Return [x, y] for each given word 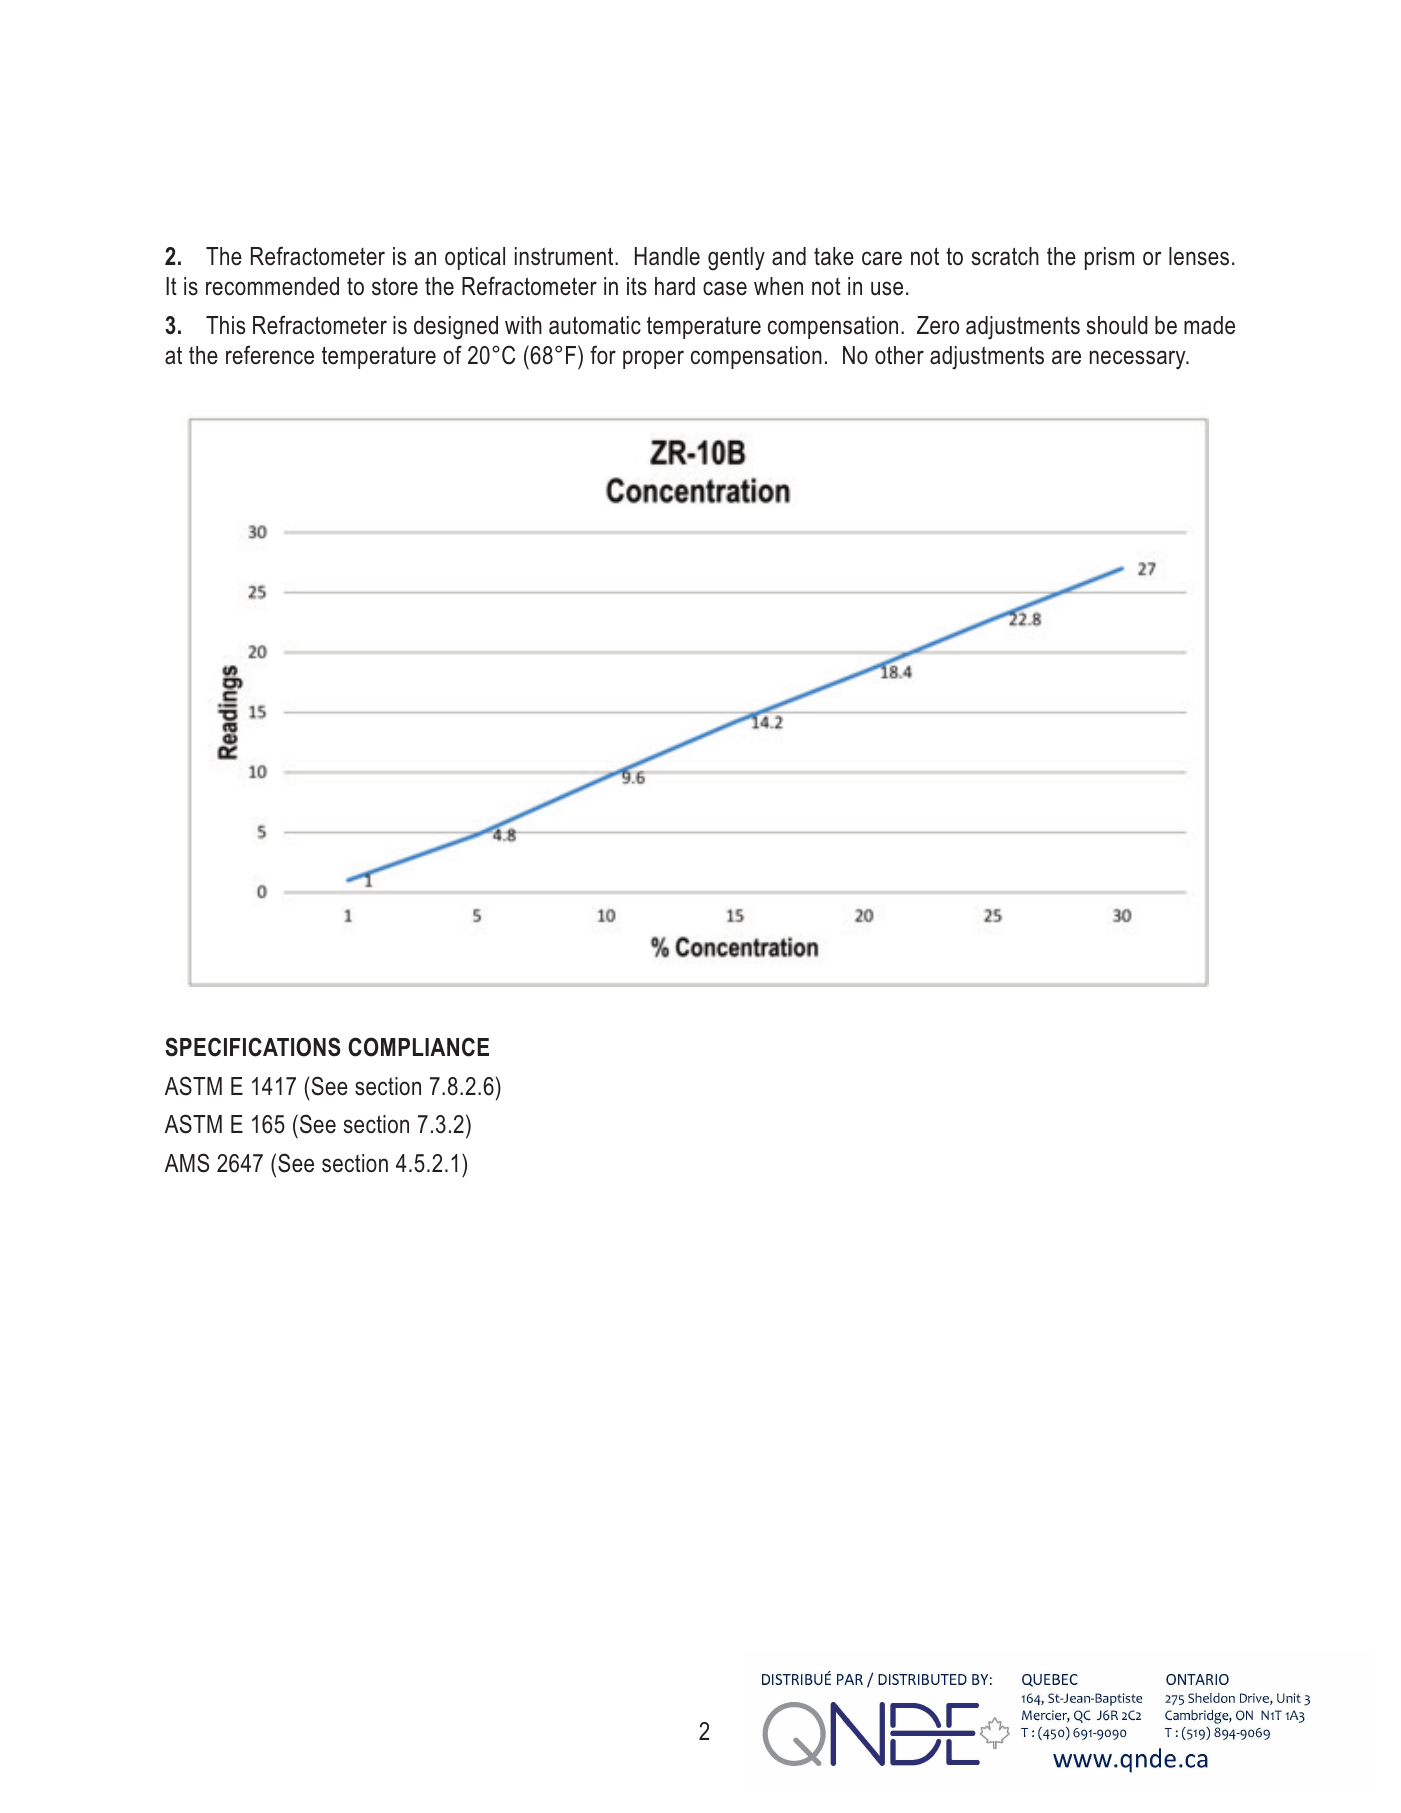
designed [456, 328]
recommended [272, 286]
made [1209, 325]
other [899, 355]
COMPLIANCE [418, 1047]
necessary [1139, 360]
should [1117, 325]
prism [1109, 258]
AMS [187, 1163]
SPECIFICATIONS [253, 1047]
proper [653, 359]
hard [675, 286]
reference [270, 355]
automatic [595, 325]
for [603, 355]
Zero [938, 325]
